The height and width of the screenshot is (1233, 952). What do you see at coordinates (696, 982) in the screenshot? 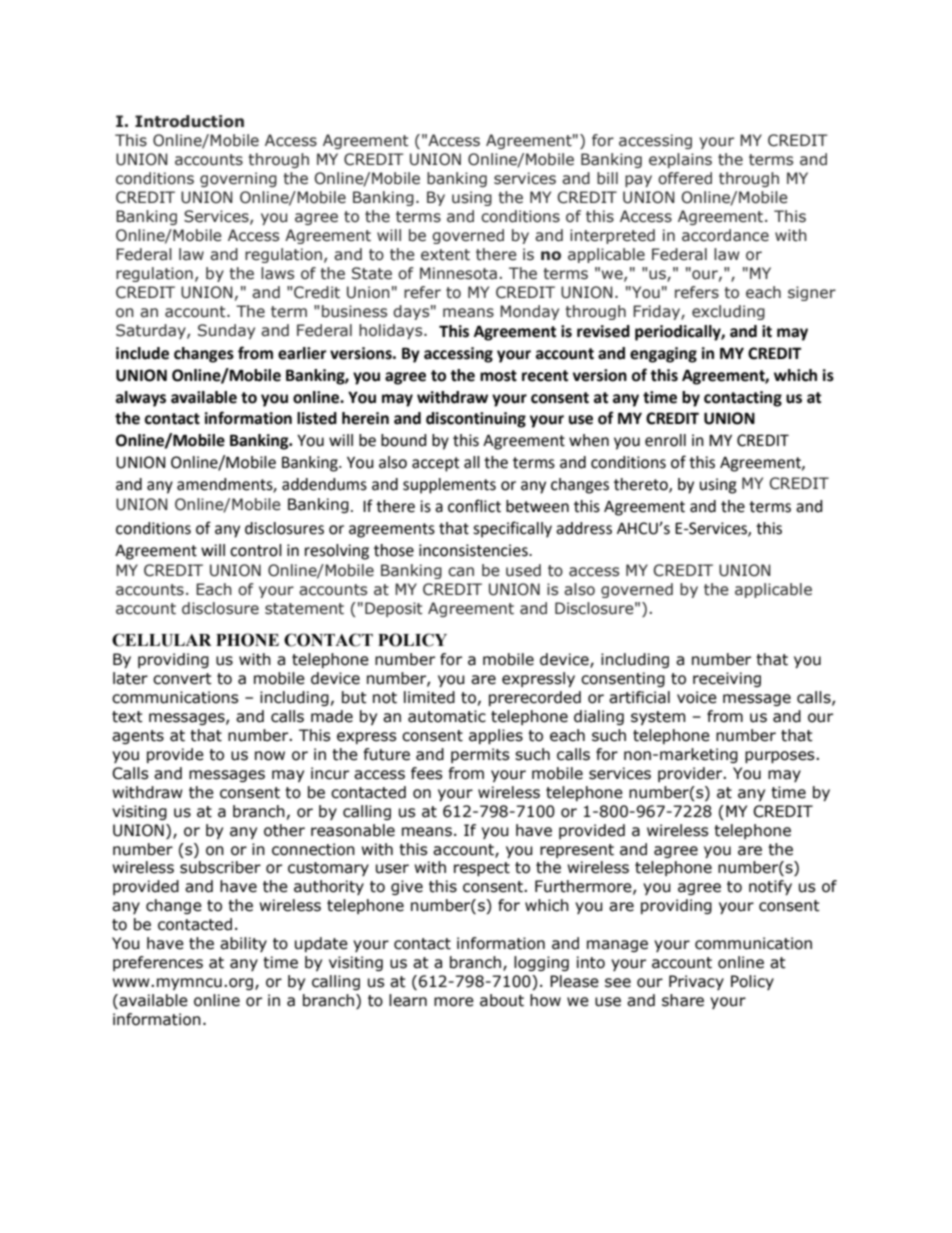
I see `Privacy` at bounding box center [696, 982].
